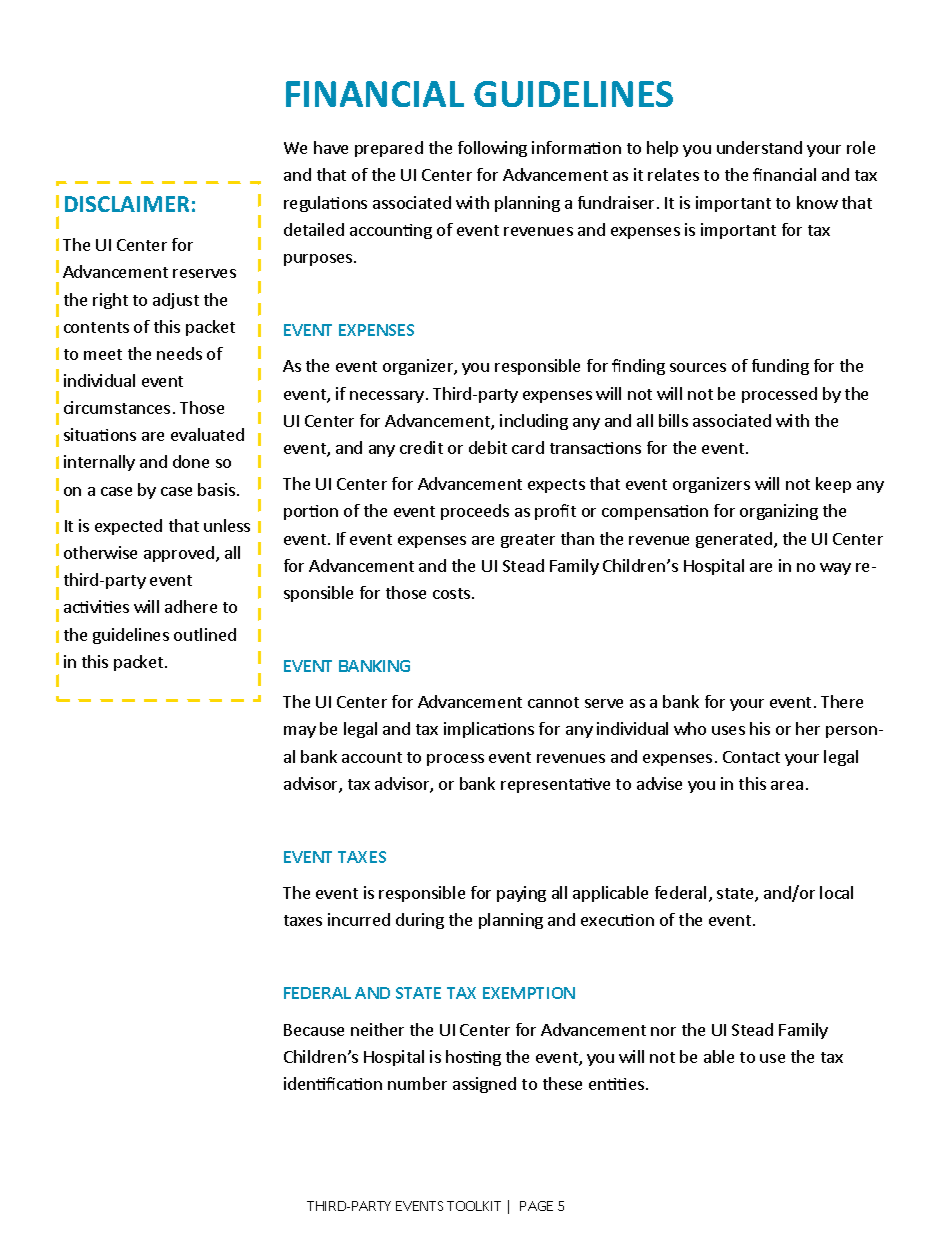 Image resolution: width=952 pixels, height=1233 pixels. What do you see at coordinates (475, 512) in the page?
I see `proceeds` at bounding box center [475, 512].
